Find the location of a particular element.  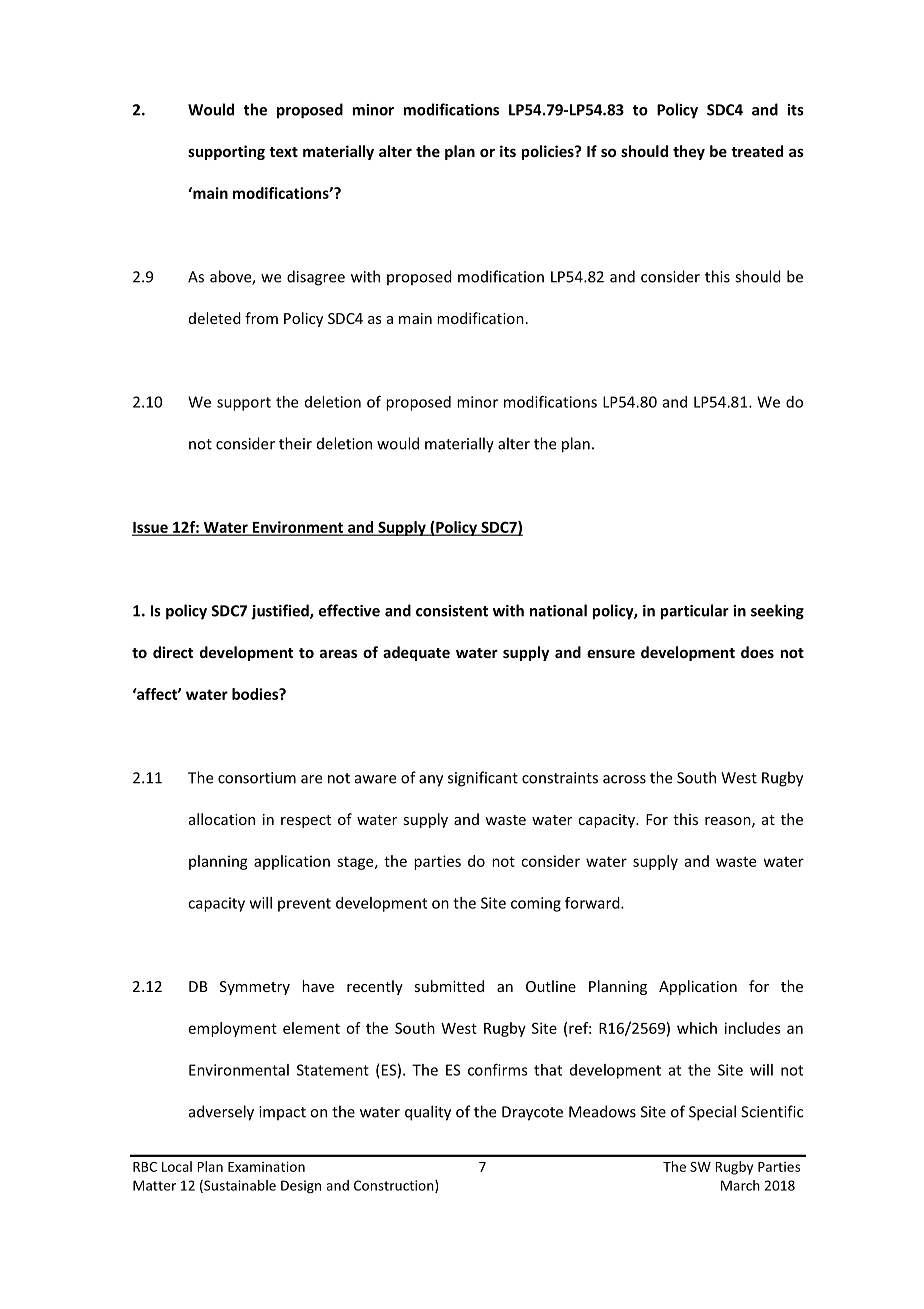

text is located at coordinates (283, 152).
